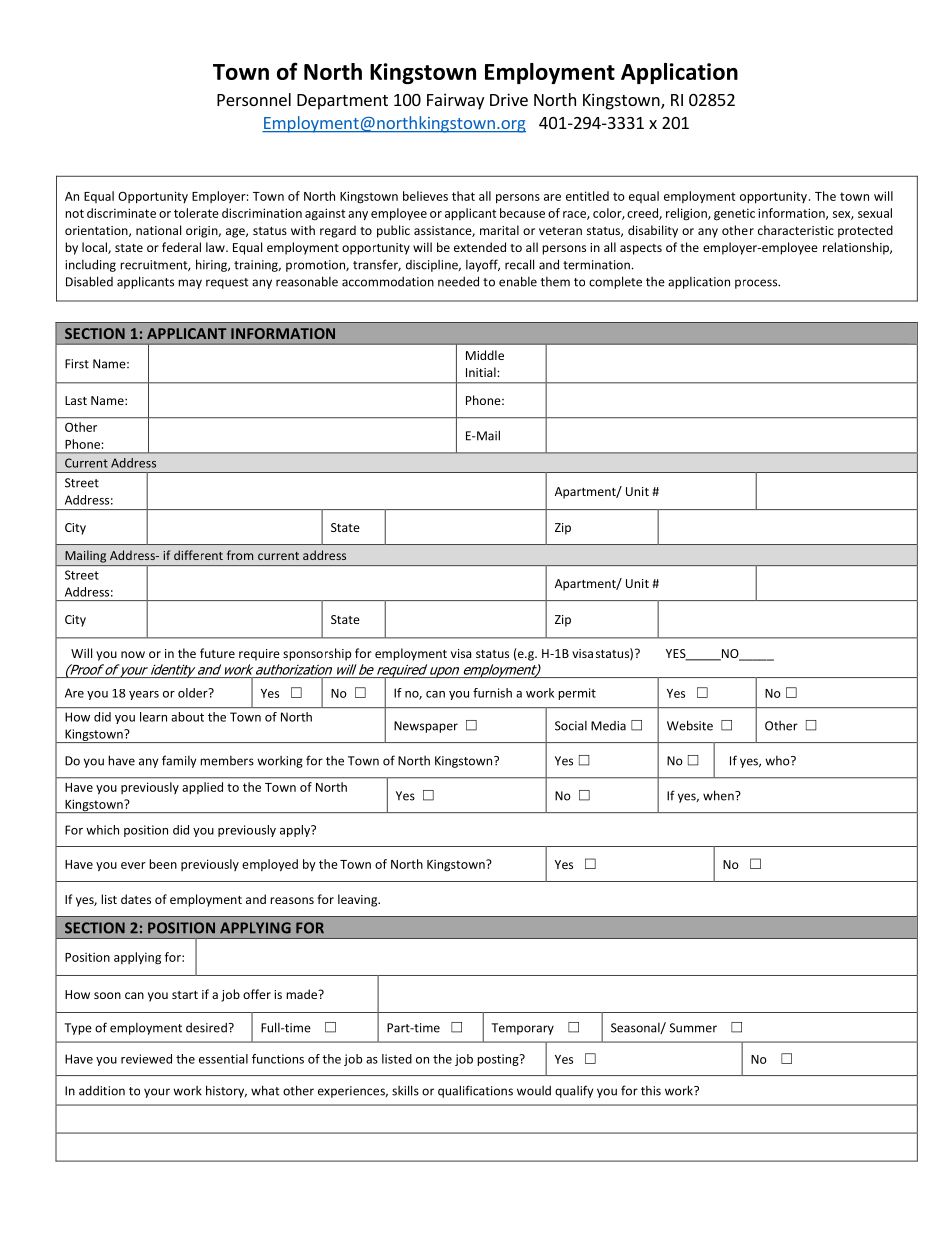 The image size is (952, 1233). Describe the element at coordinates (734, 214) in the screenshot. I see `genetic` at that location.
